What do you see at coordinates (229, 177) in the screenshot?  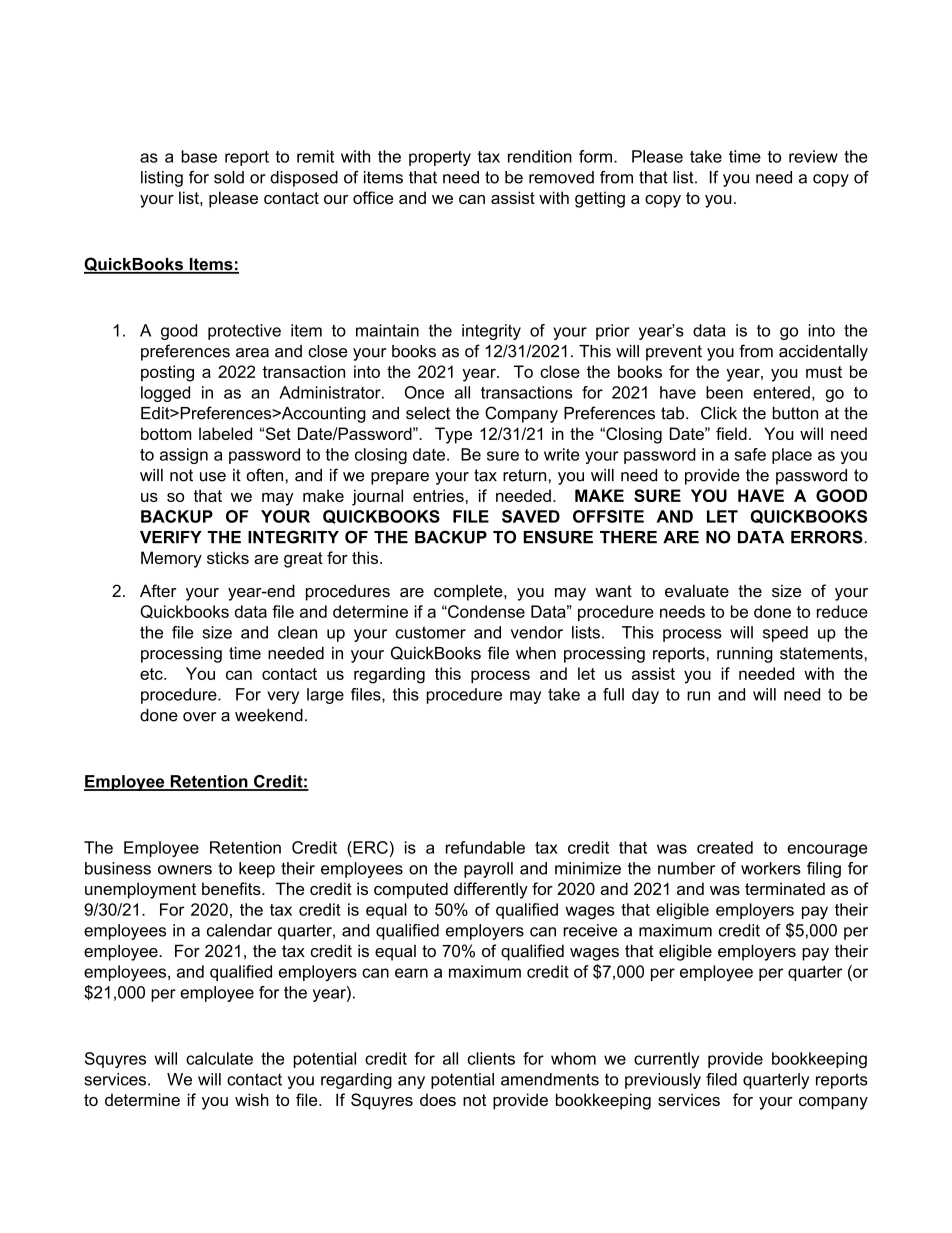 I see `sold` at bounding box center [229, 177].
